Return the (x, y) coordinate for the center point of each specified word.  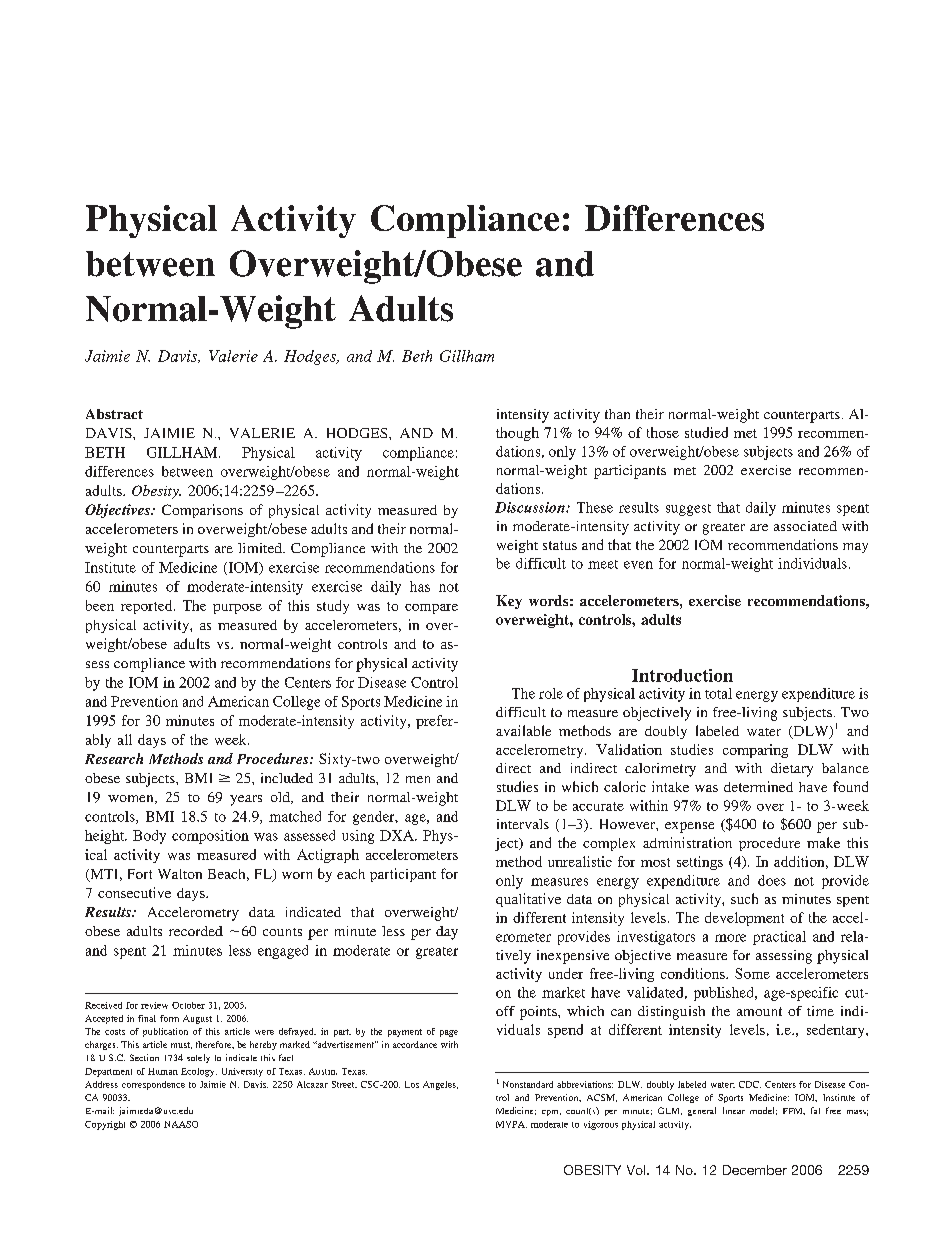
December (755, 1170)
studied (706, 432)
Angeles (440, 1085)
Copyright (105, 1125)
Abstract (114, 414)
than (617, 414)
